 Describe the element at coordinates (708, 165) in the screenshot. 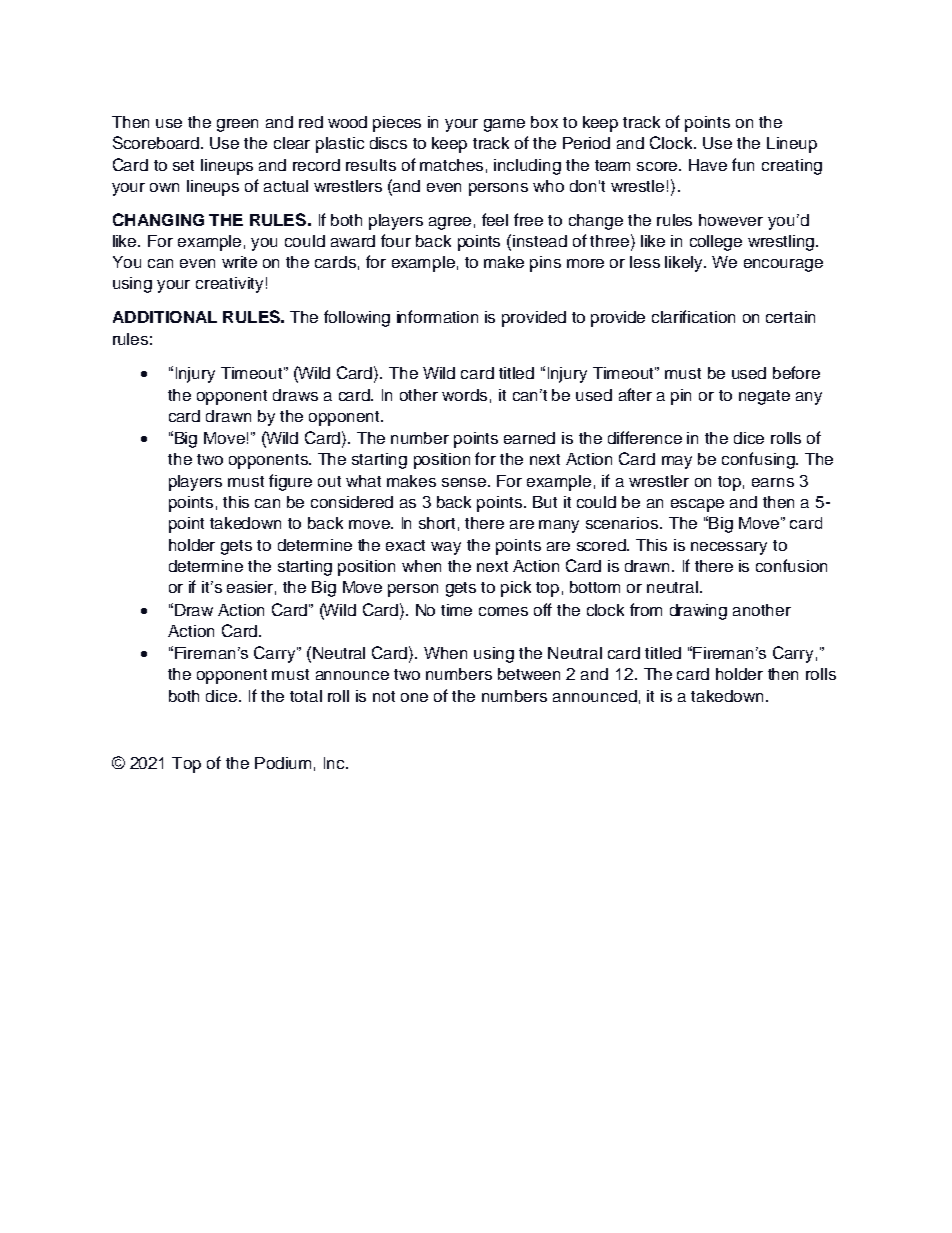

I see `Have` at that location.
